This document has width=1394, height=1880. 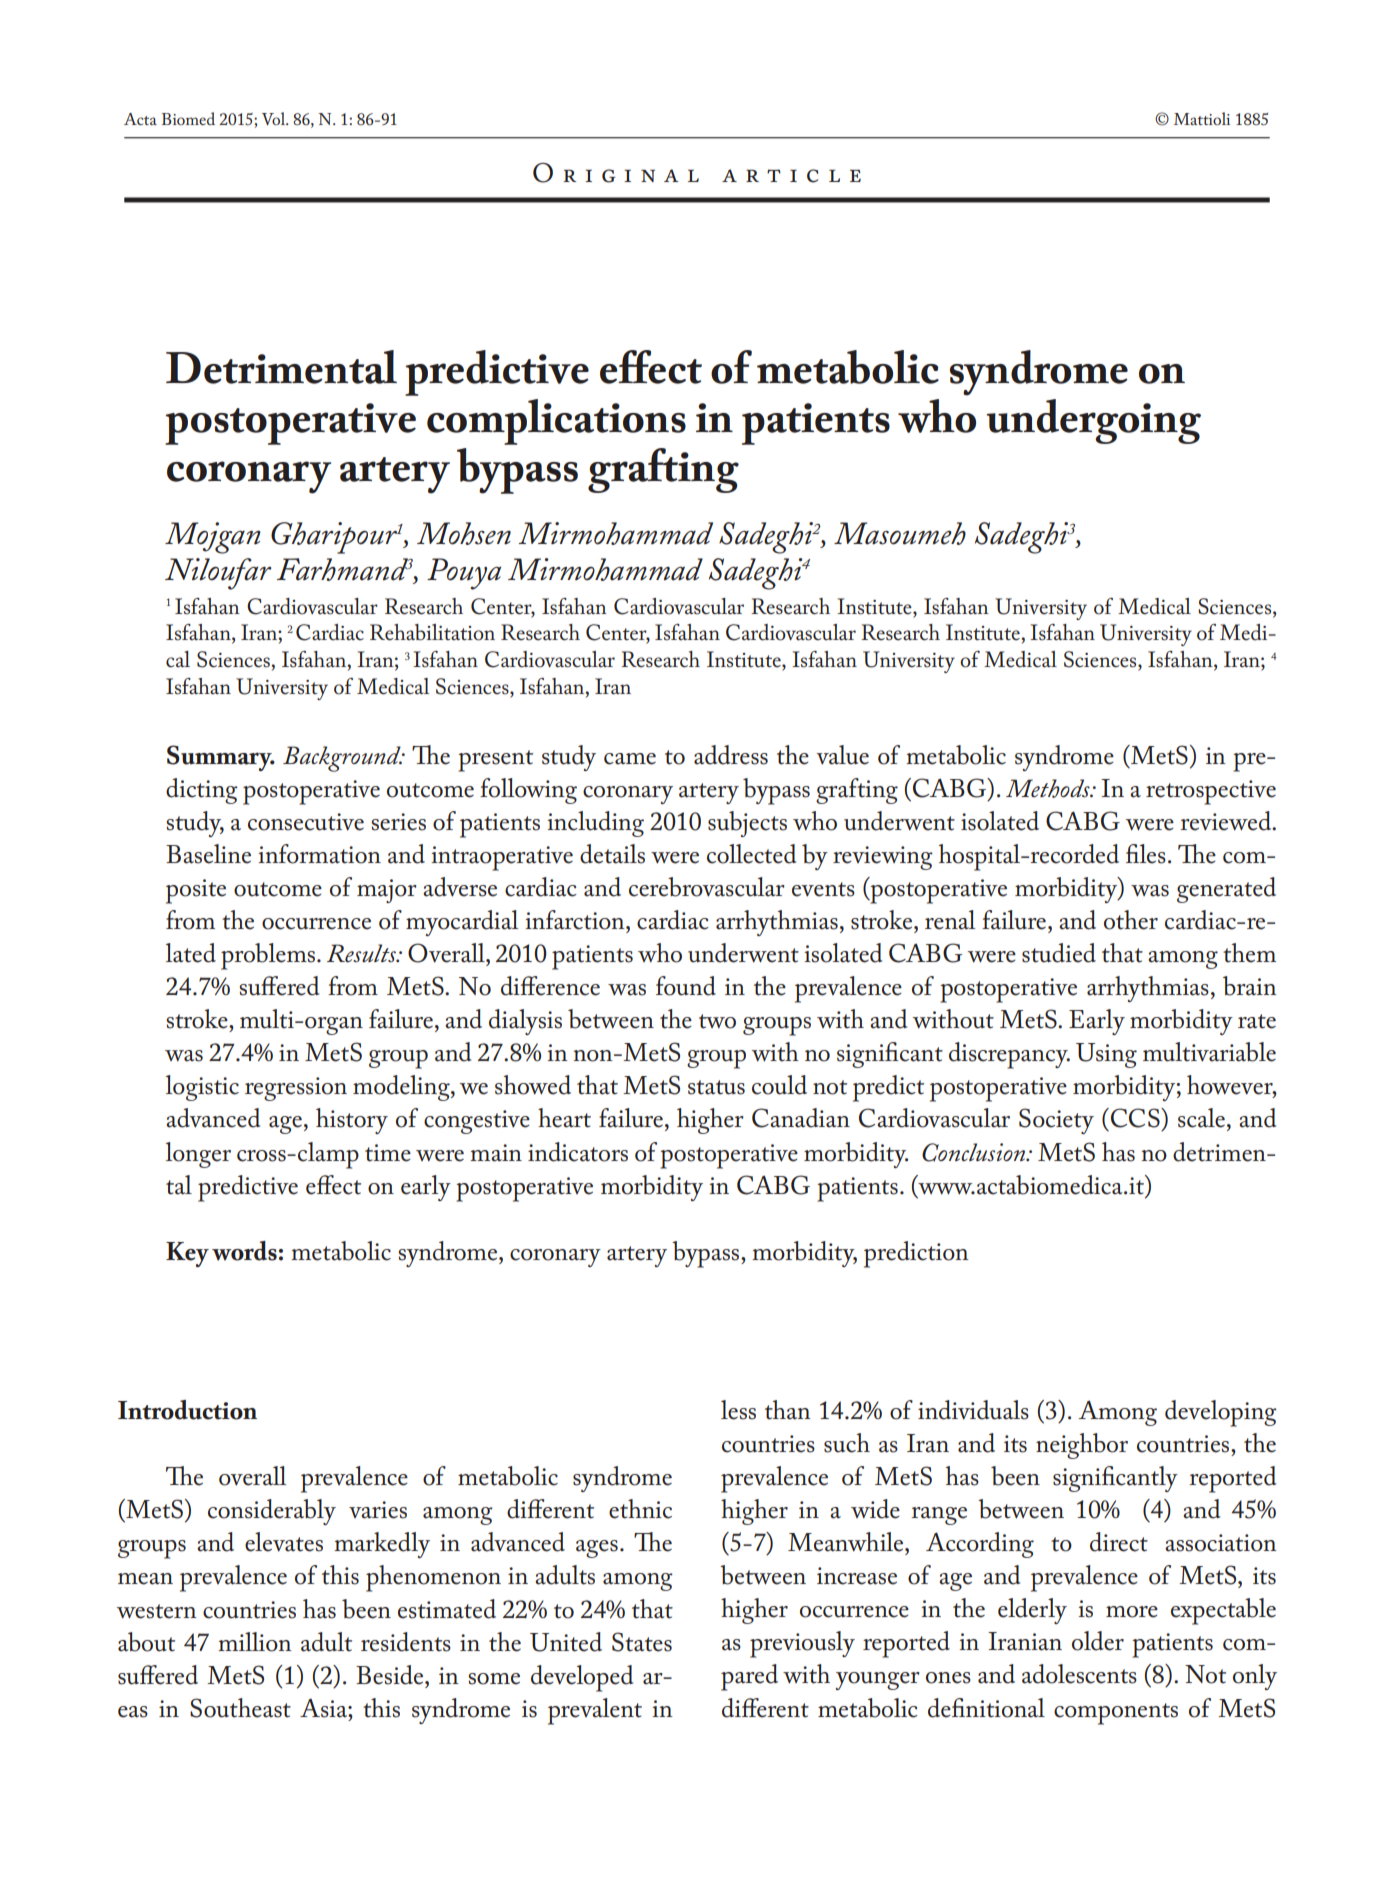 What do you see at coordinates (275, 118) in the document?
I see `Vol` at bounding box center [275, 118].
